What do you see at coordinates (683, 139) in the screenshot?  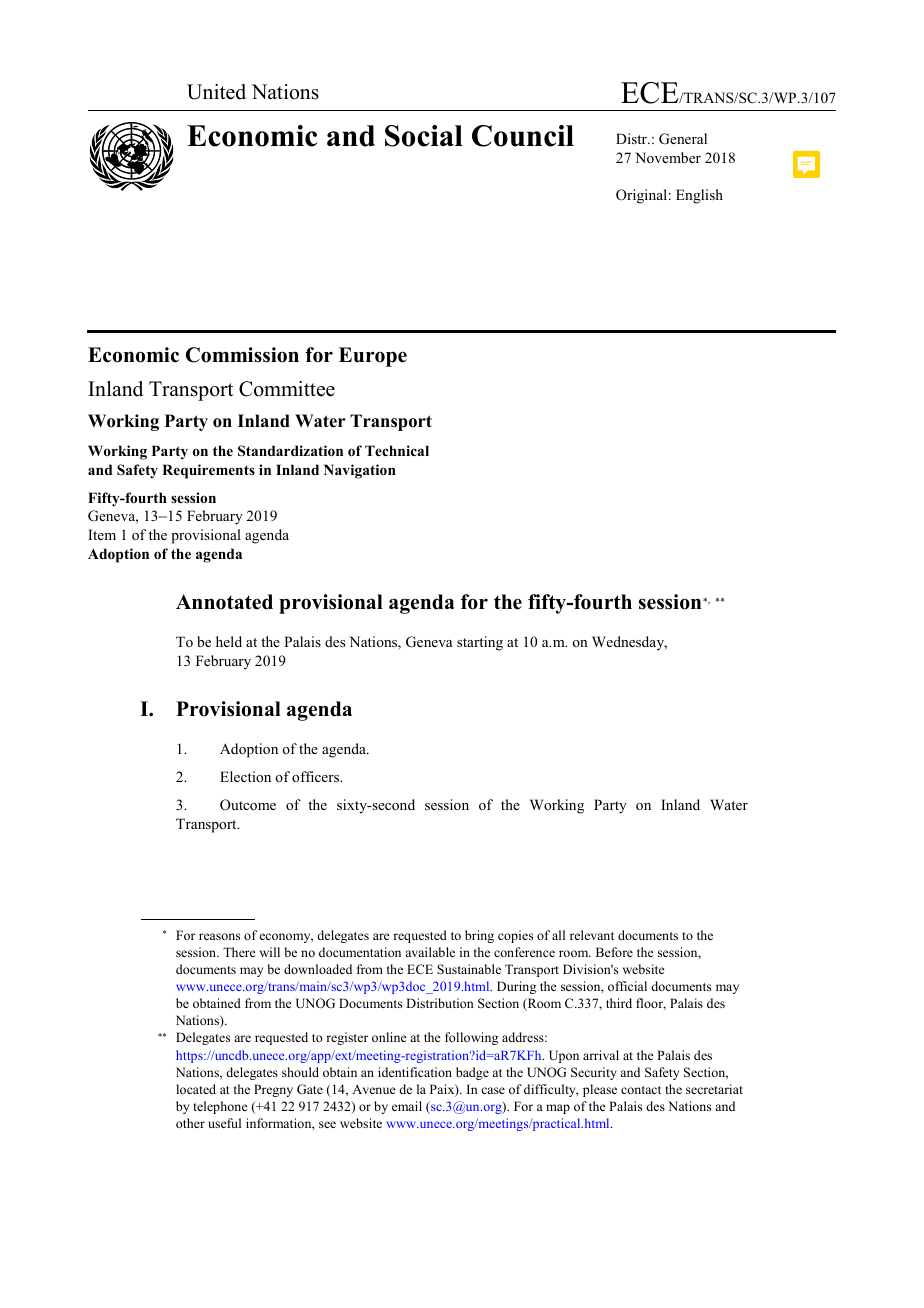 I see `General` at bounding box center [683, 139].
